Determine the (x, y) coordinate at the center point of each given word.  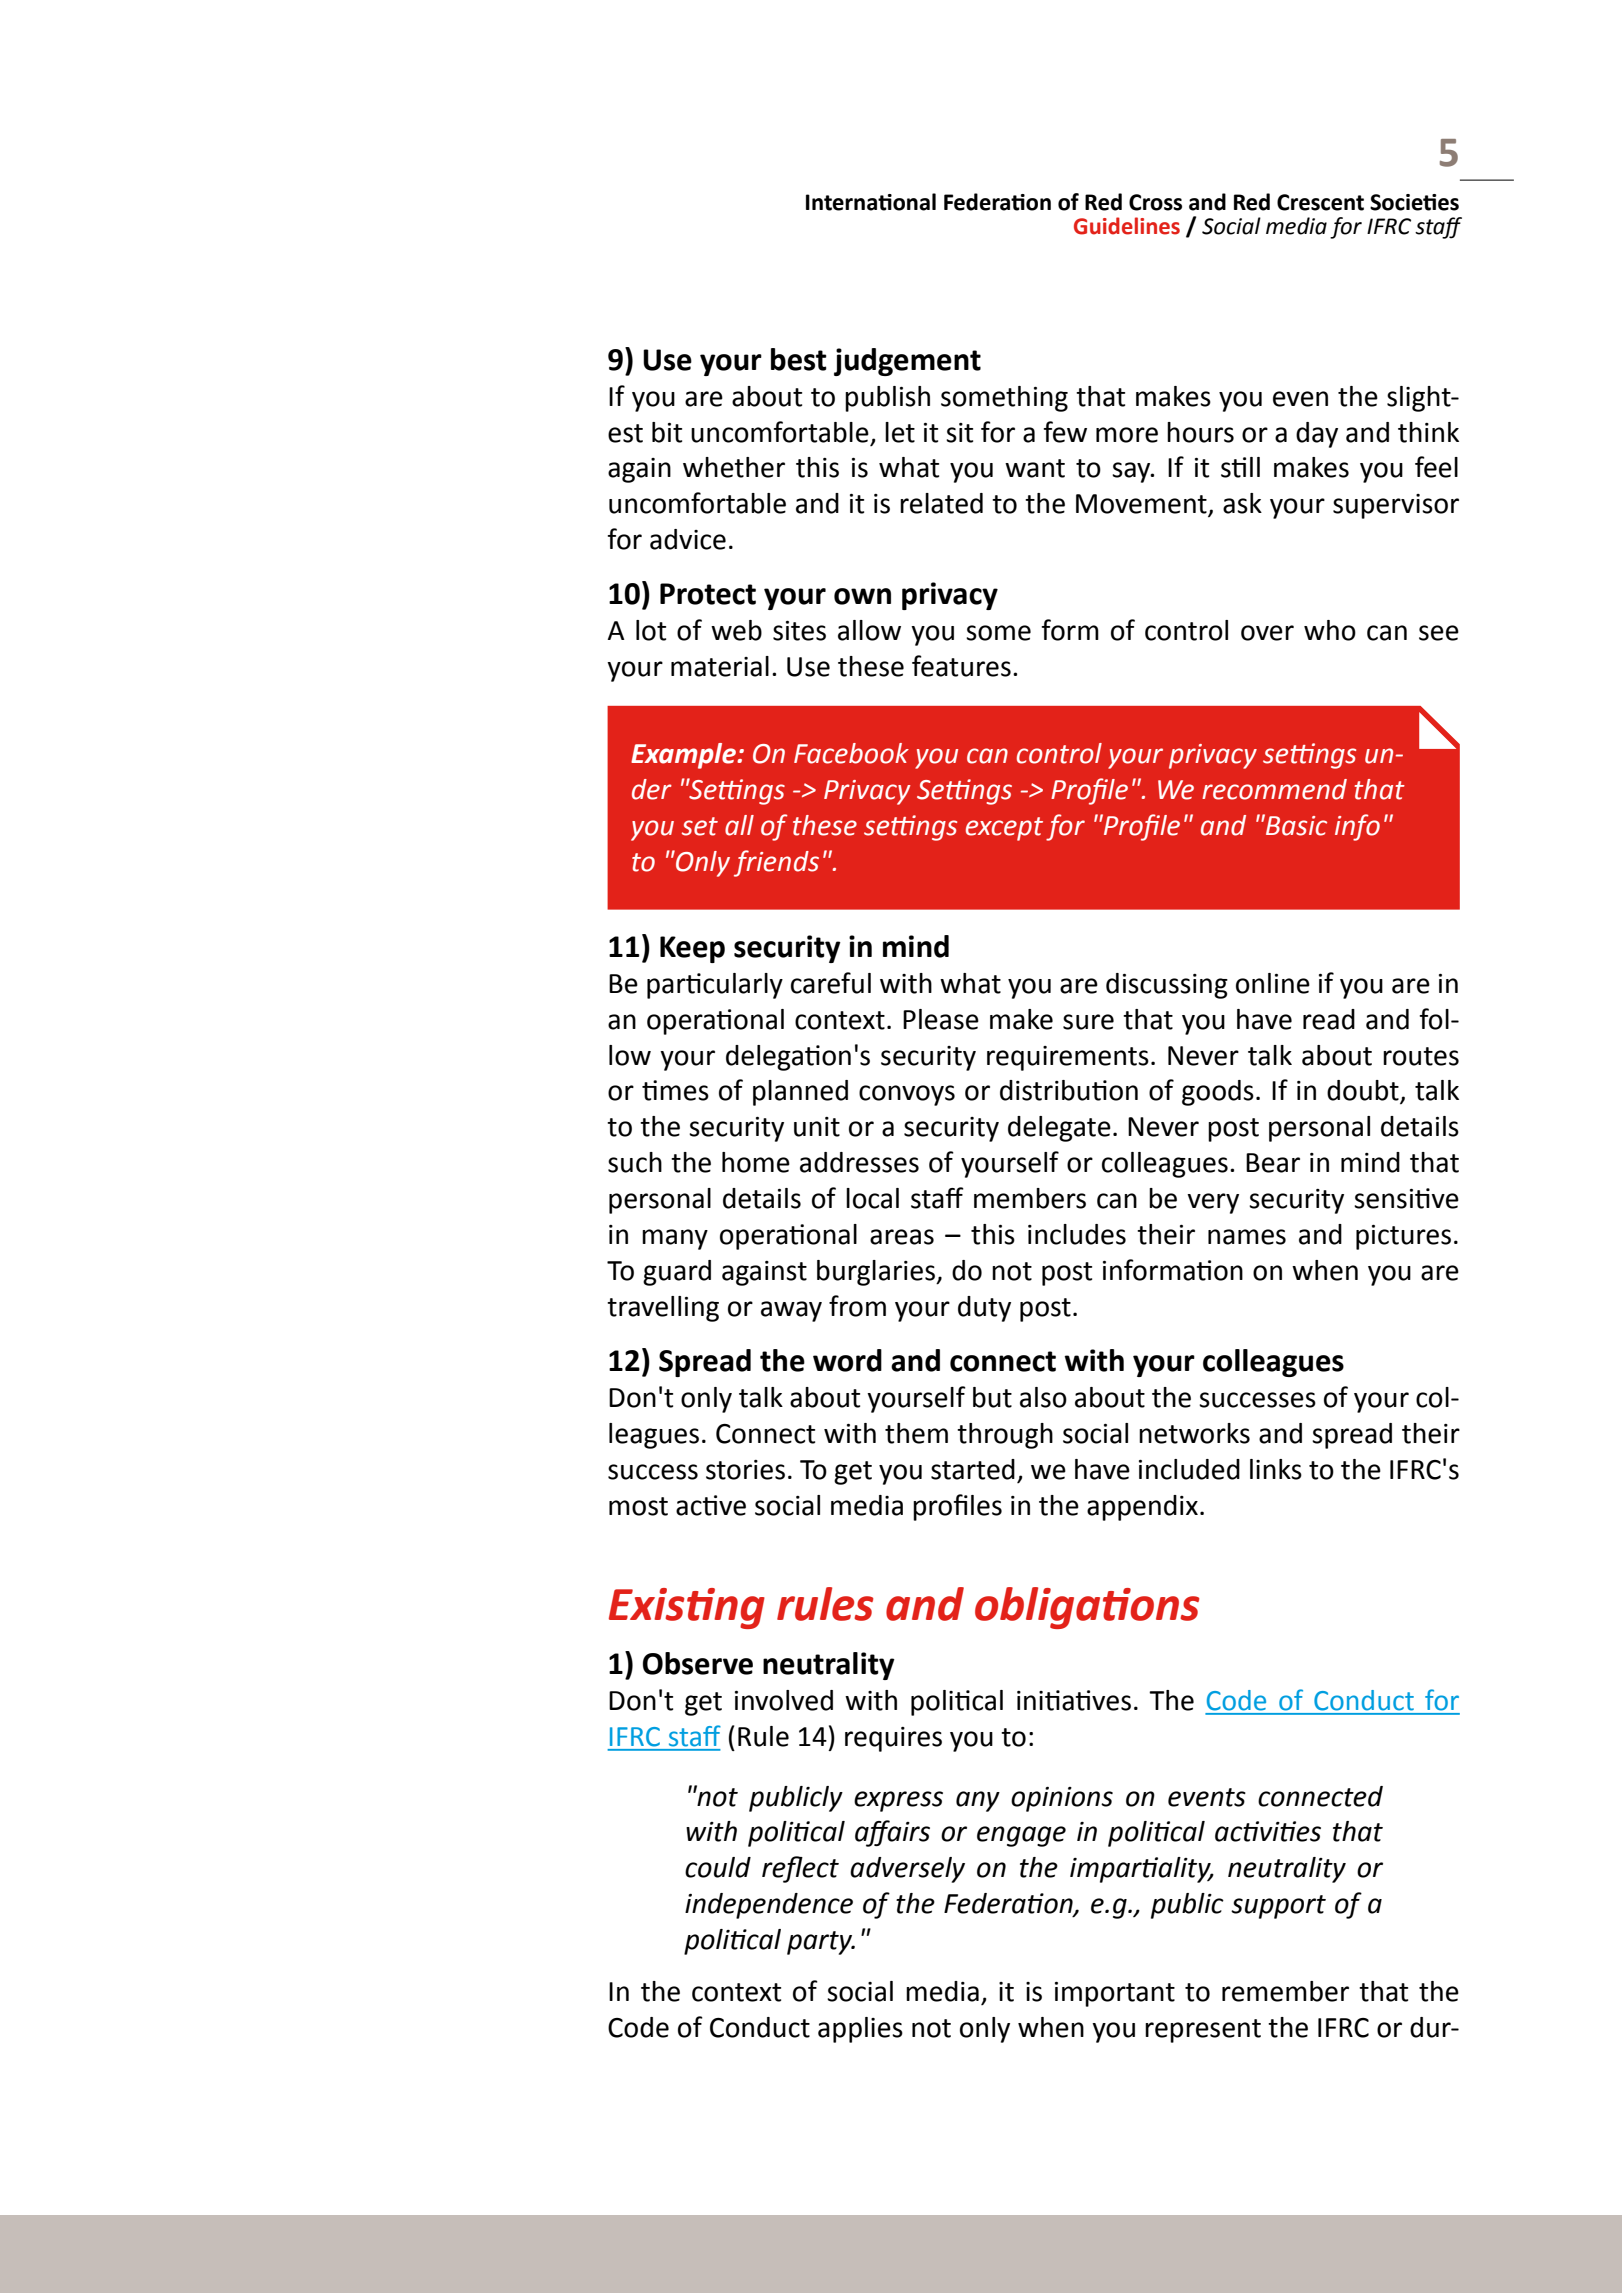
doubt (1364, 1091)
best (799, 359)
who (1330, 630)
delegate (1059, 1129)
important (1115, 1994)
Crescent (1320, 202)
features (961, 666)
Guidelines (1127, 226)
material (720, 666)
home (756, 1162)
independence (769, 1906)
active (711, 1505)
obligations (1087, 1608)
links (1276, 1469)
